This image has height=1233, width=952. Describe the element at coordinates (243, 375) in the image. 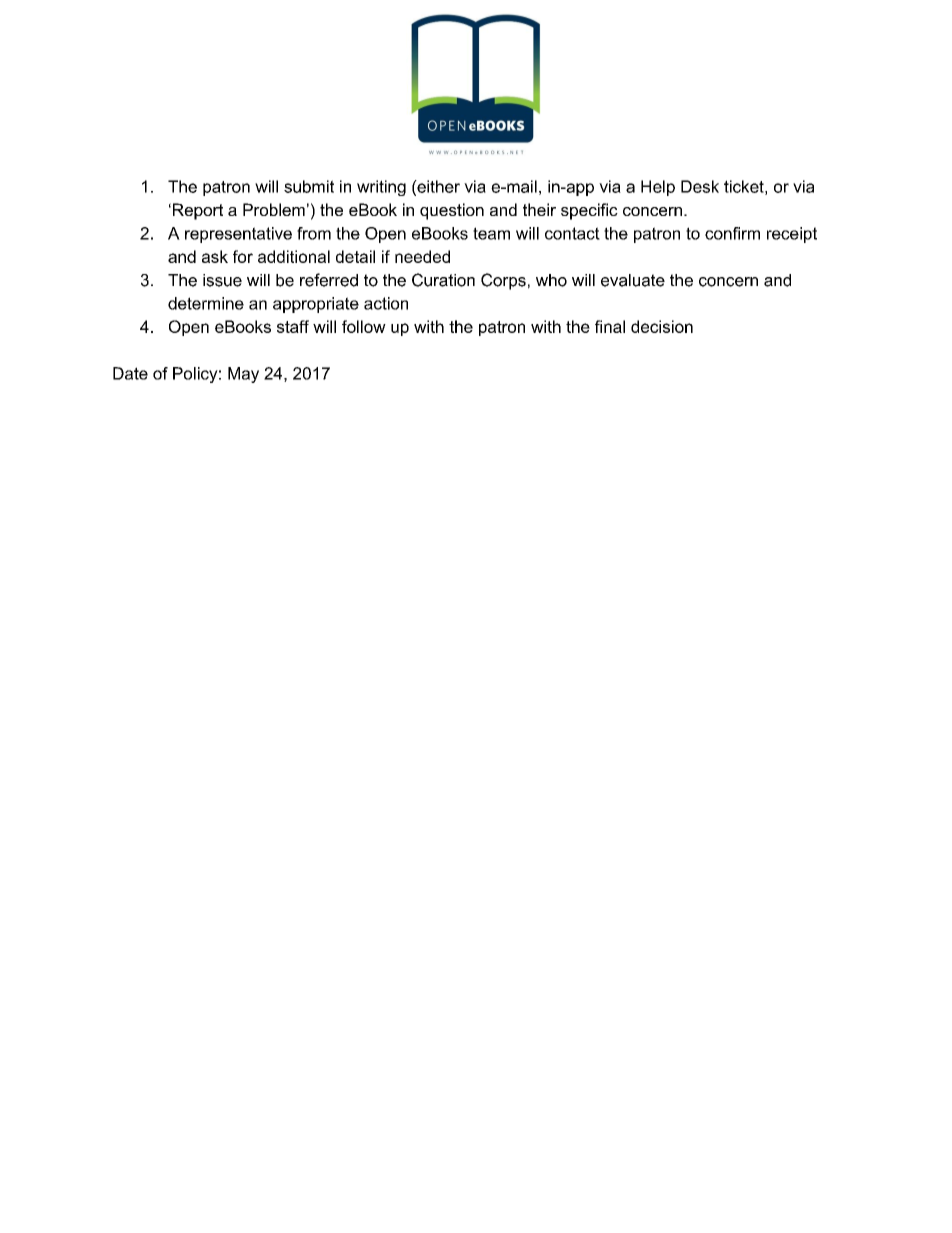

I see `May` at that location.
